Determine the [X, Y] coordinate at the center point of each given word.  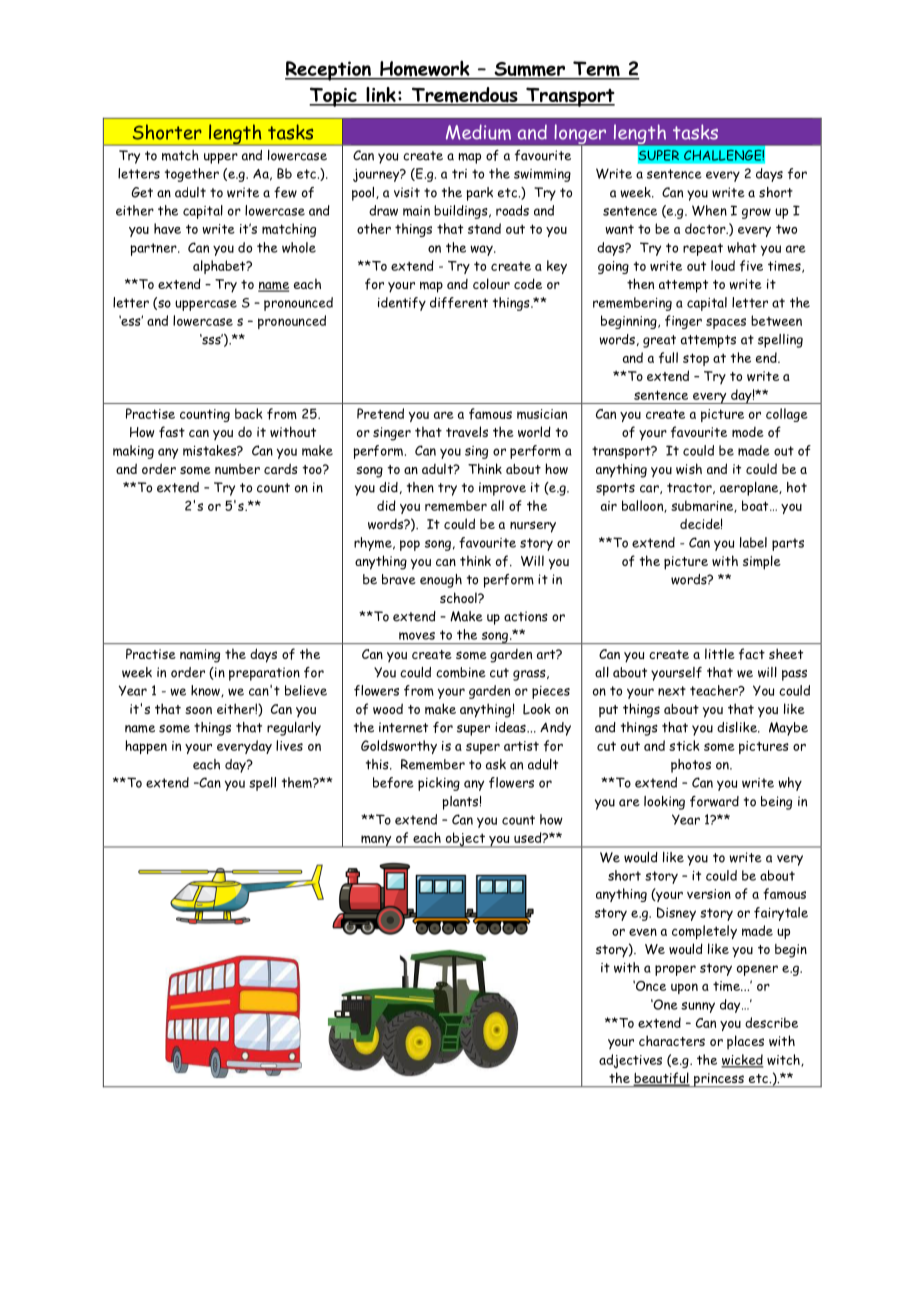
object [465, 840]
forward [714, 801]
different [459, 302]
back [248, 413]
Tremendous [464, 96]
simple [762, 562]
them [298, 782]
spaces [726, 323]
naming [200, 656]
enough [441, 581]
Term [596, 70]
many [376, 841]
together [192, 175]
